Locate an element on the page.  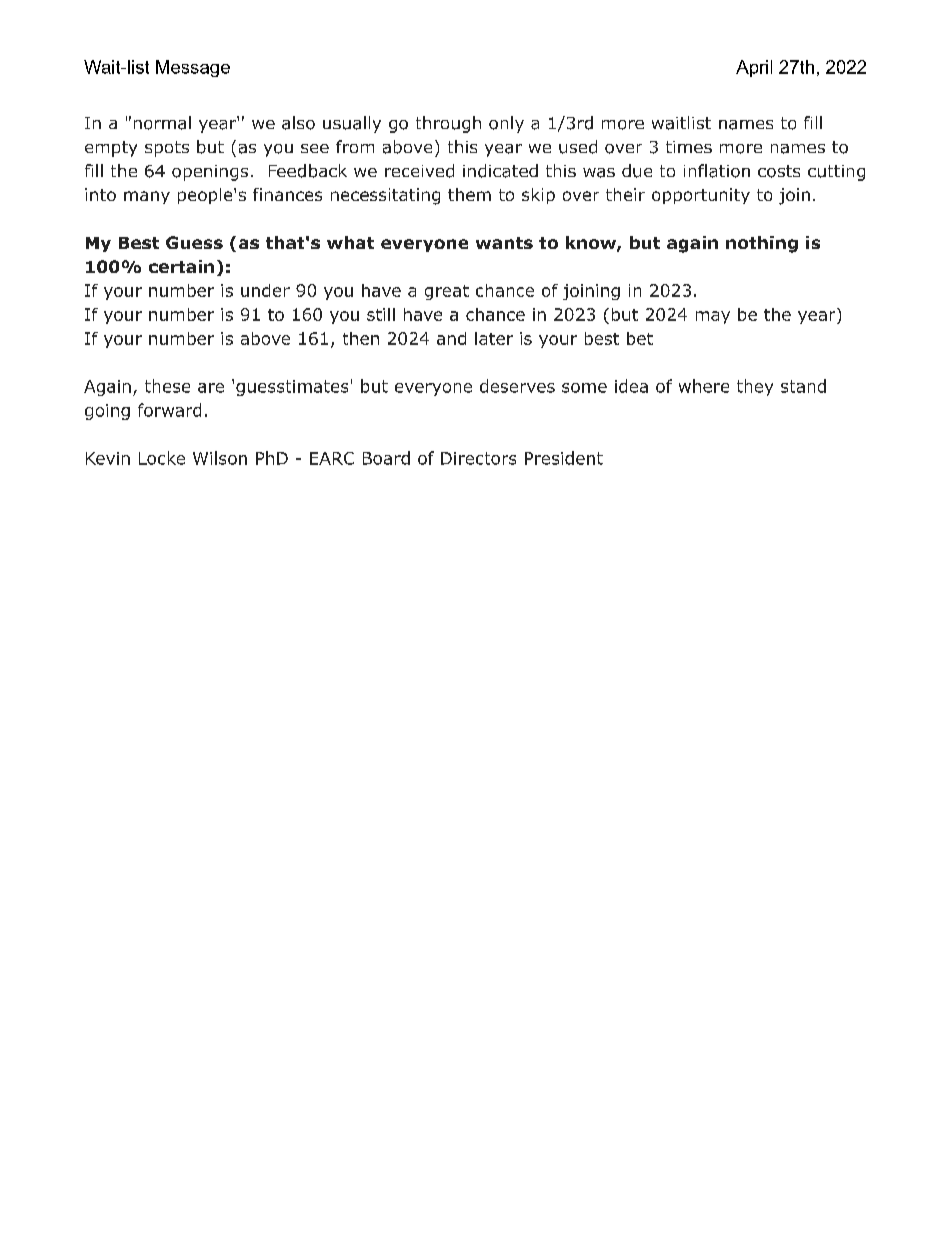
through is located at coordinates (448, 124).
